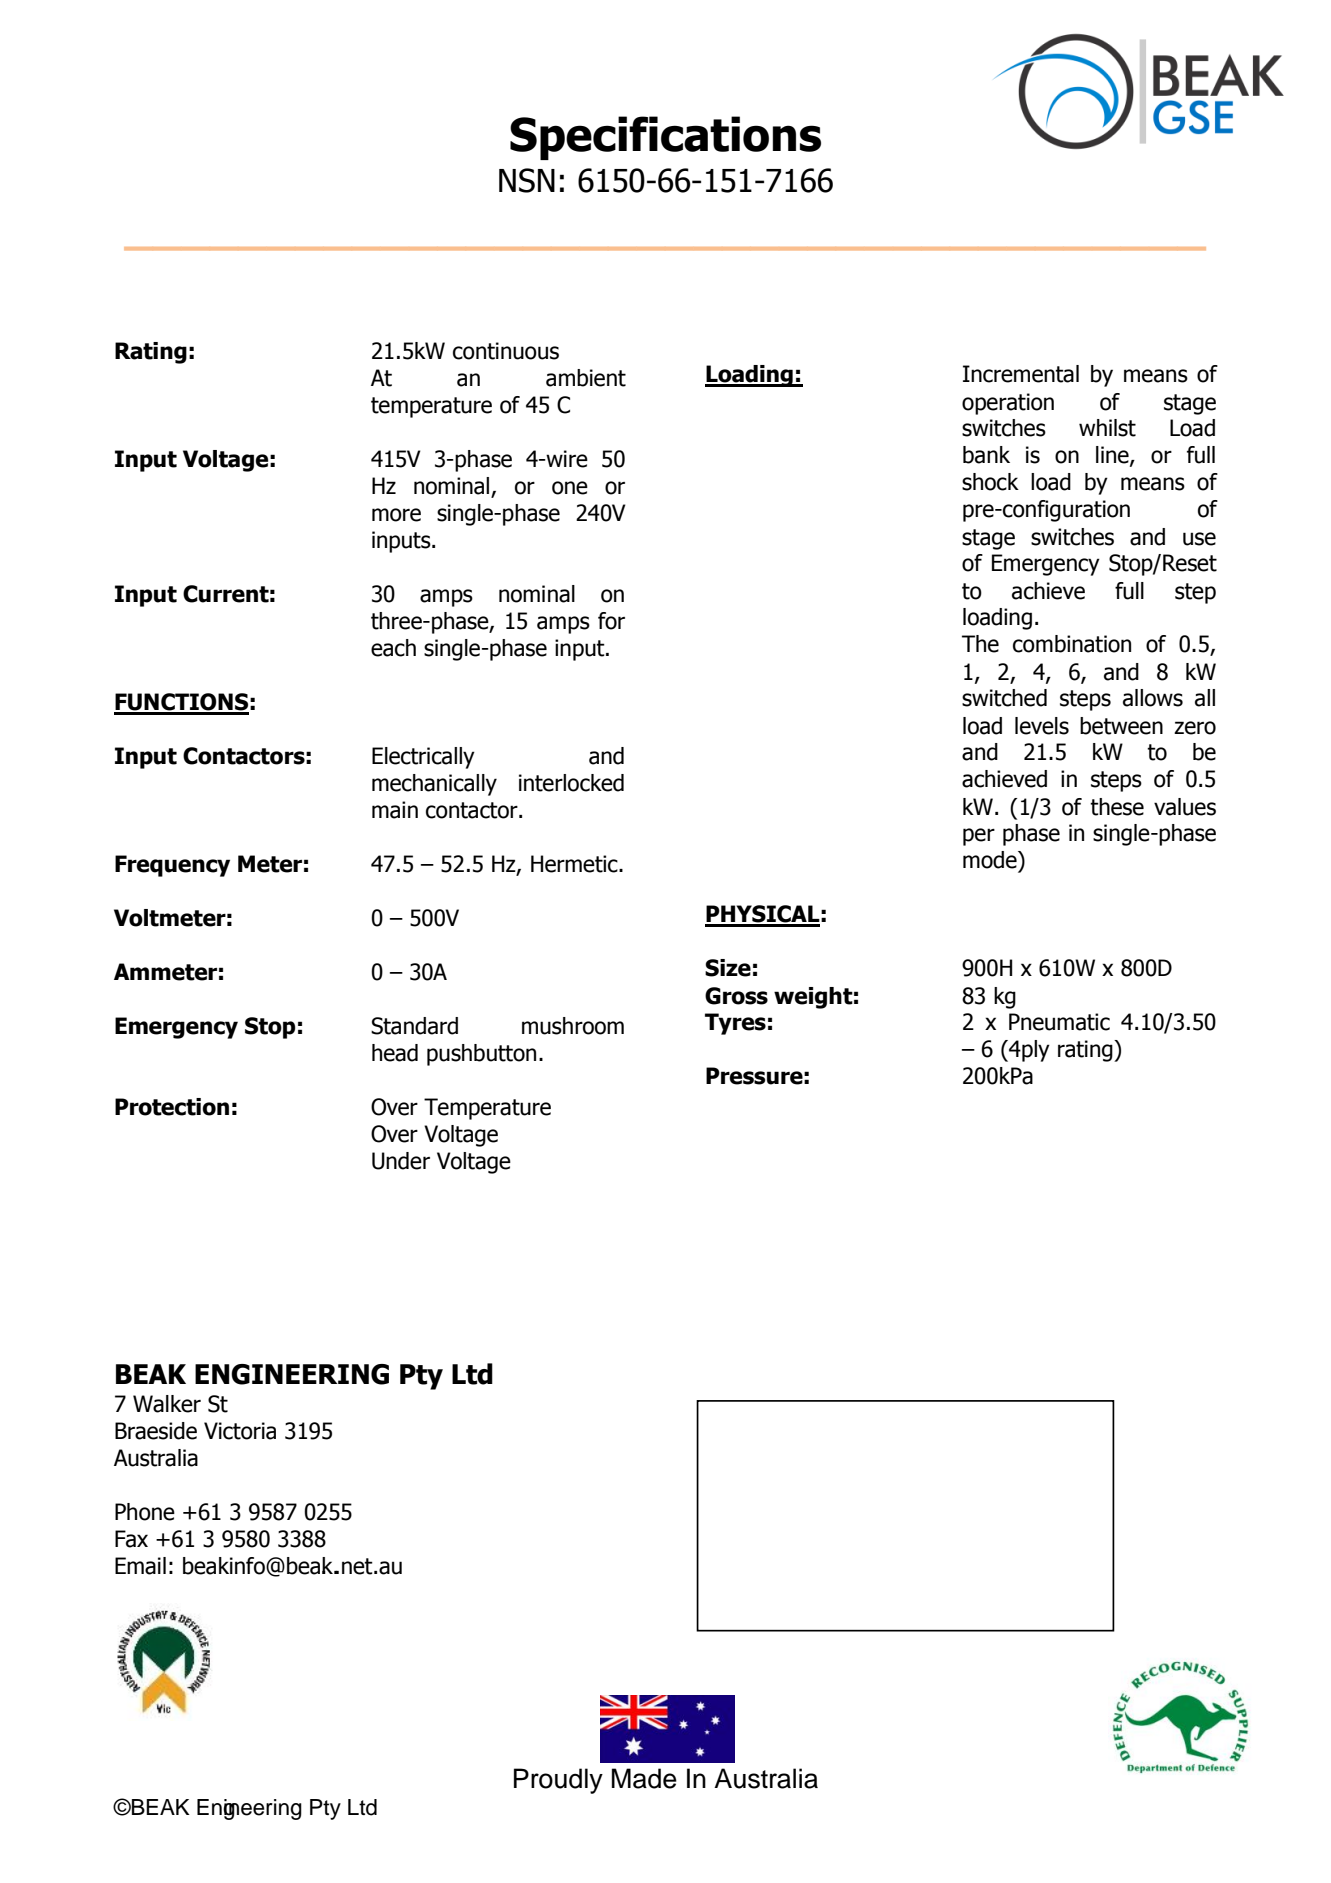 This screenshot has height=1883, width=1331. Describe the element at coordinates (1059, 1022) in the screenshot. I see `Pneumatic` at that location.
